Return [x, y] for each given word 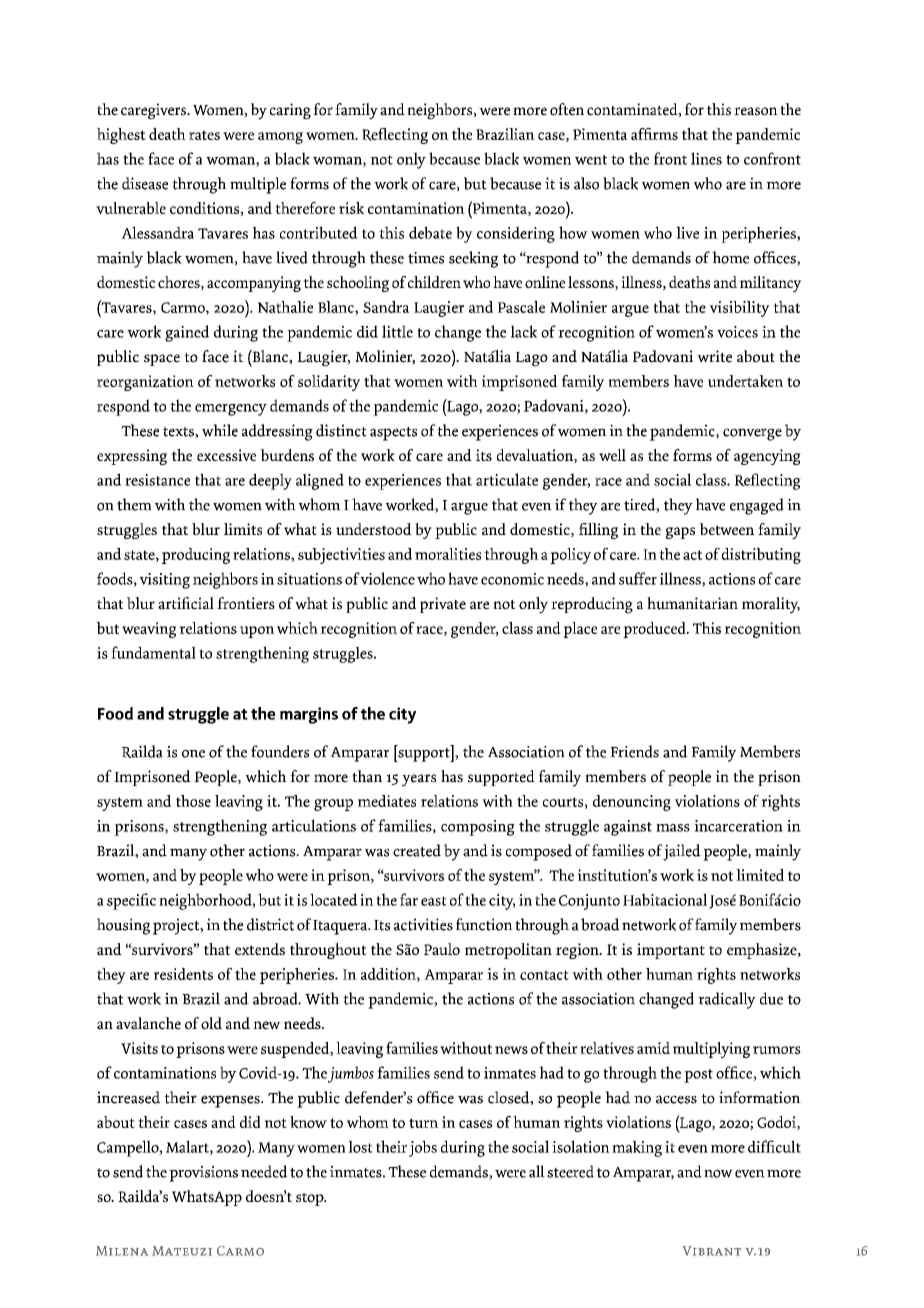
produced [655, 630]
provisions [203, 1174]
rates [204, 135]
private [443, 605]
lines [706, 158]
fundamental [153, 652]
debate [430, 232]
